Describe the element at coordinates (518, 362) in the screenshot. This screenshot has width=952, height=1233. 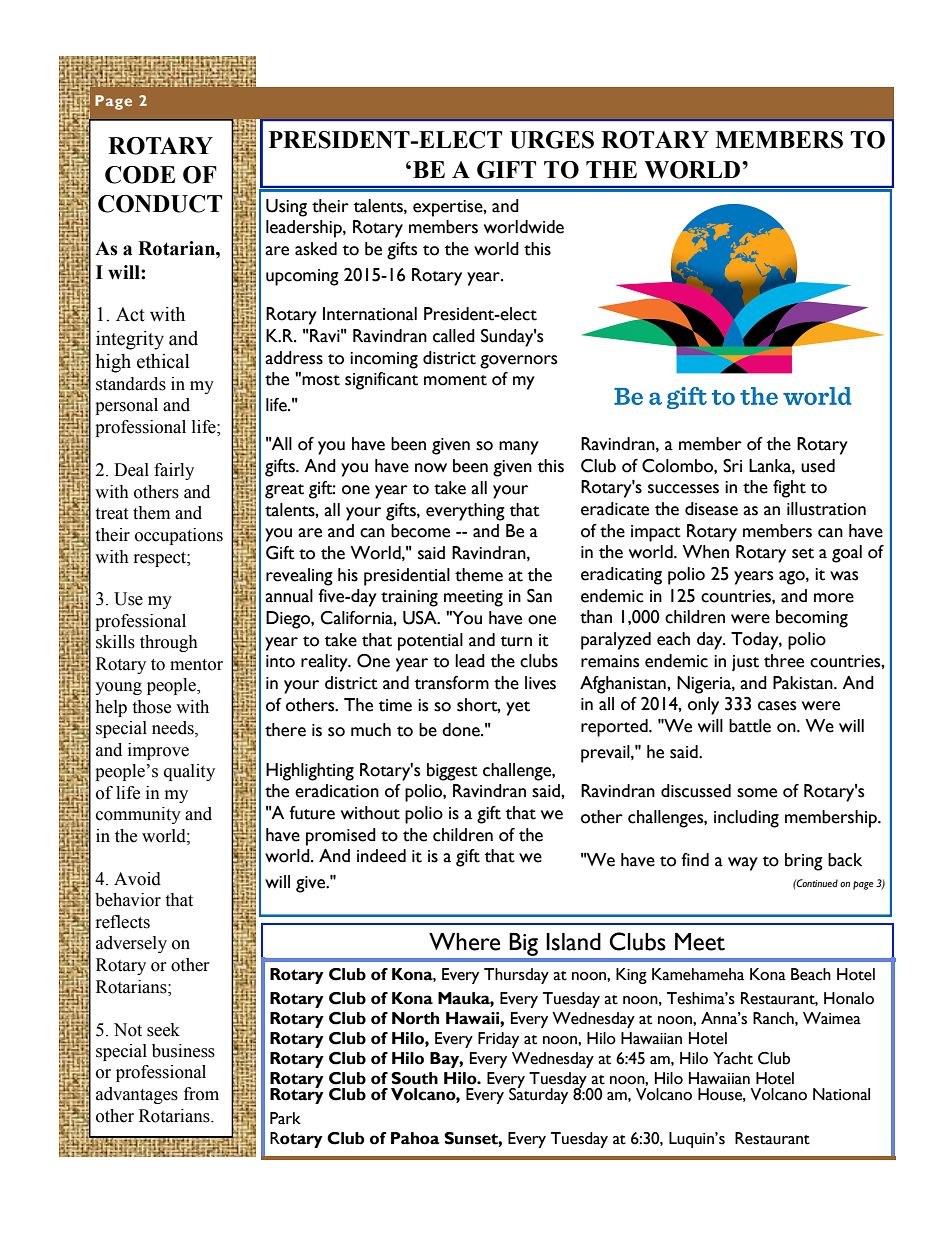
I see `governors` at that location.
